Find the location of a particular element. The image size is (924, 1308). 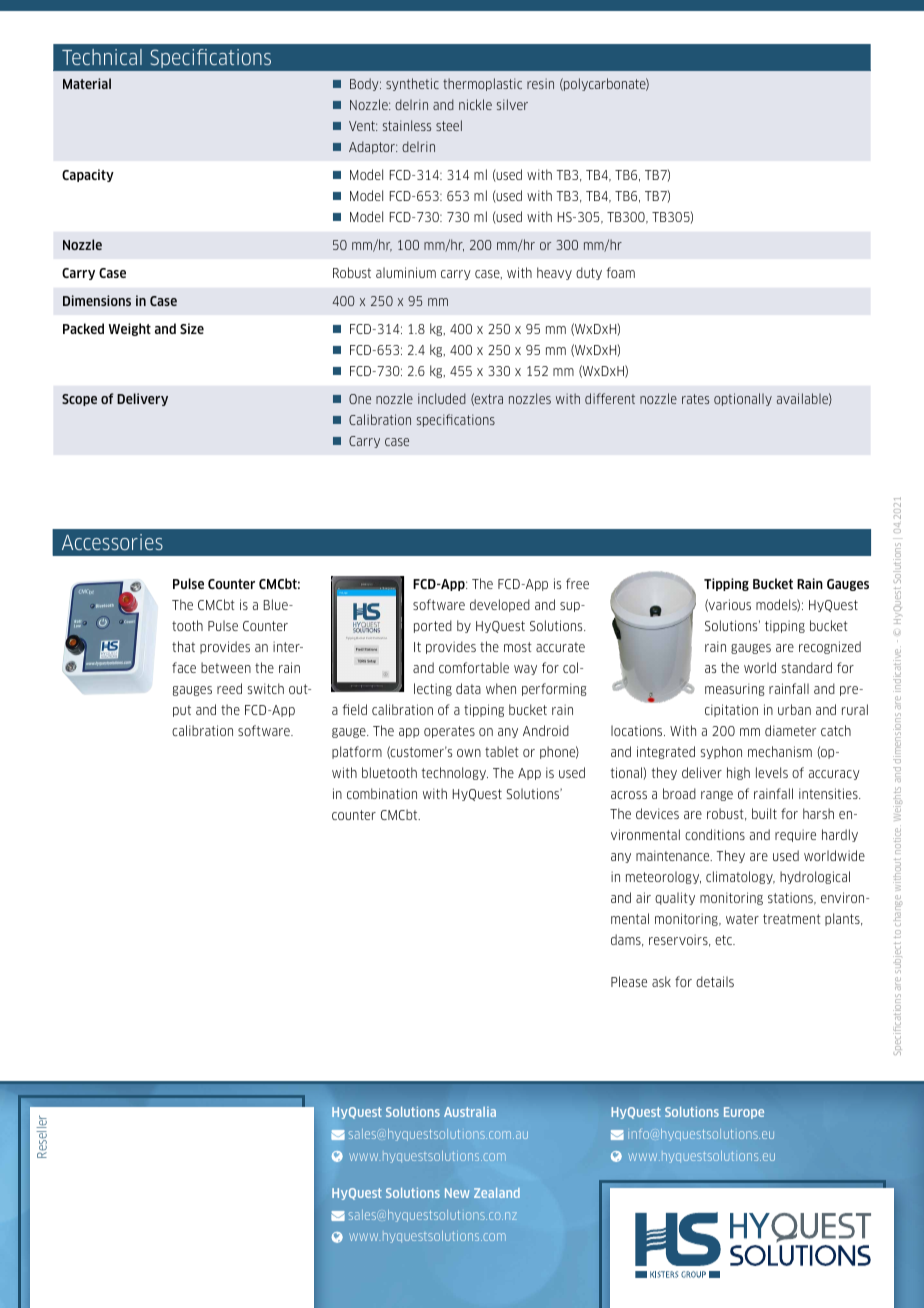

resin is located at coordinates (540, 83).
